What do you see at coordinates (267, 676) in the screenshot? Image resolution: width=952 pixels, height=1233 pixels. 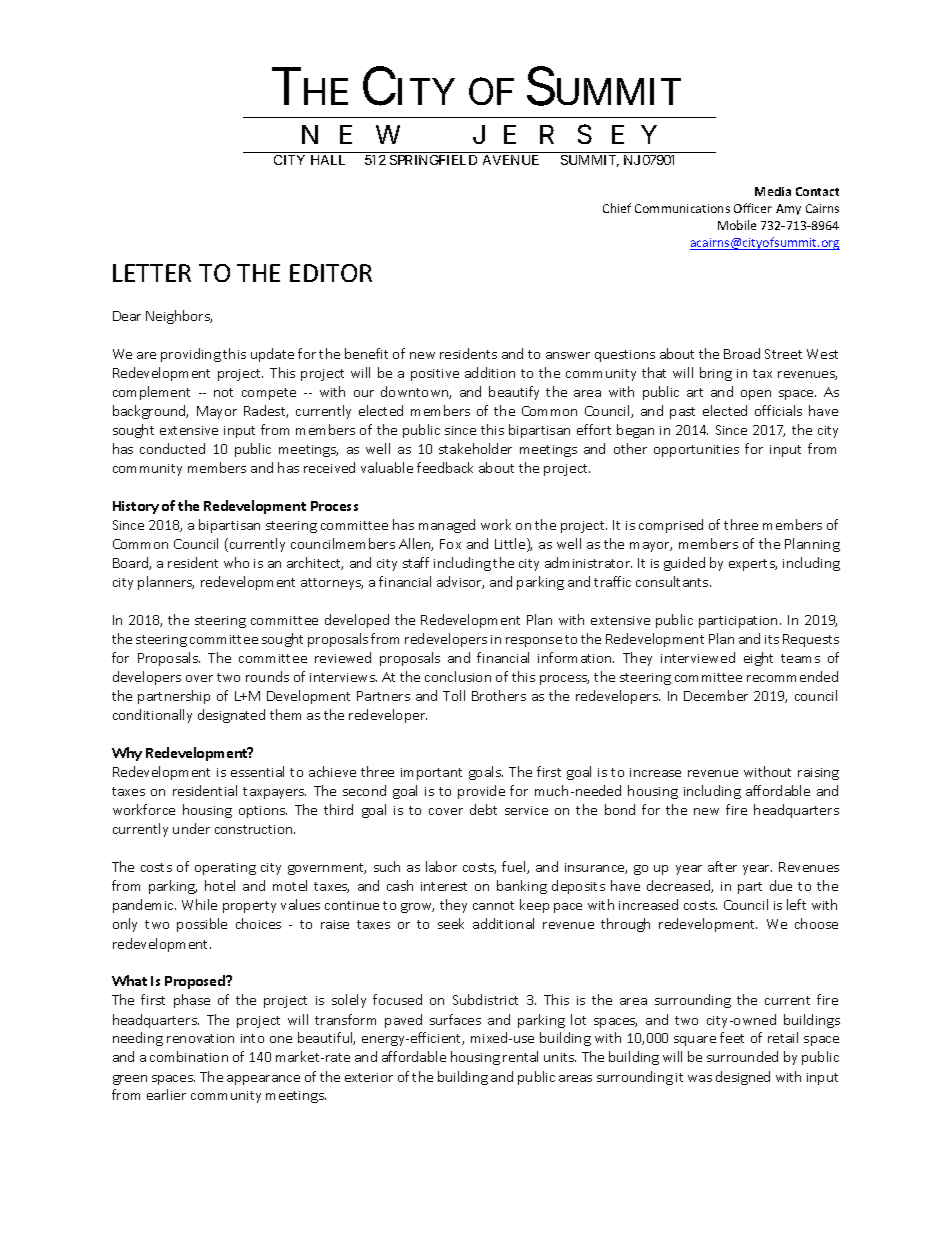 I see `rounds` at bounding box center [267, 676].
